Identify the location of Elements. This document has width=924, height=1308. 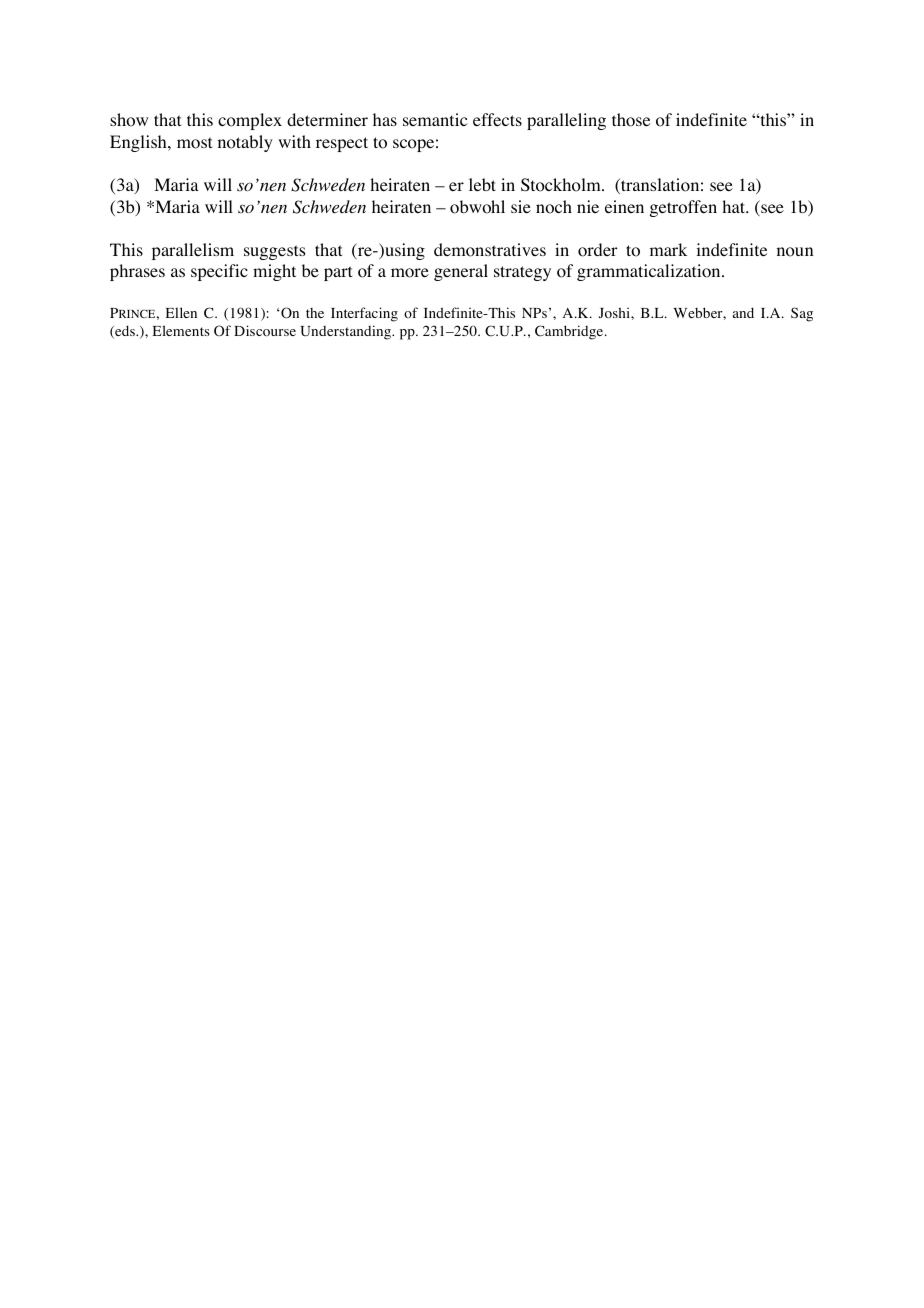
(181, 330).
